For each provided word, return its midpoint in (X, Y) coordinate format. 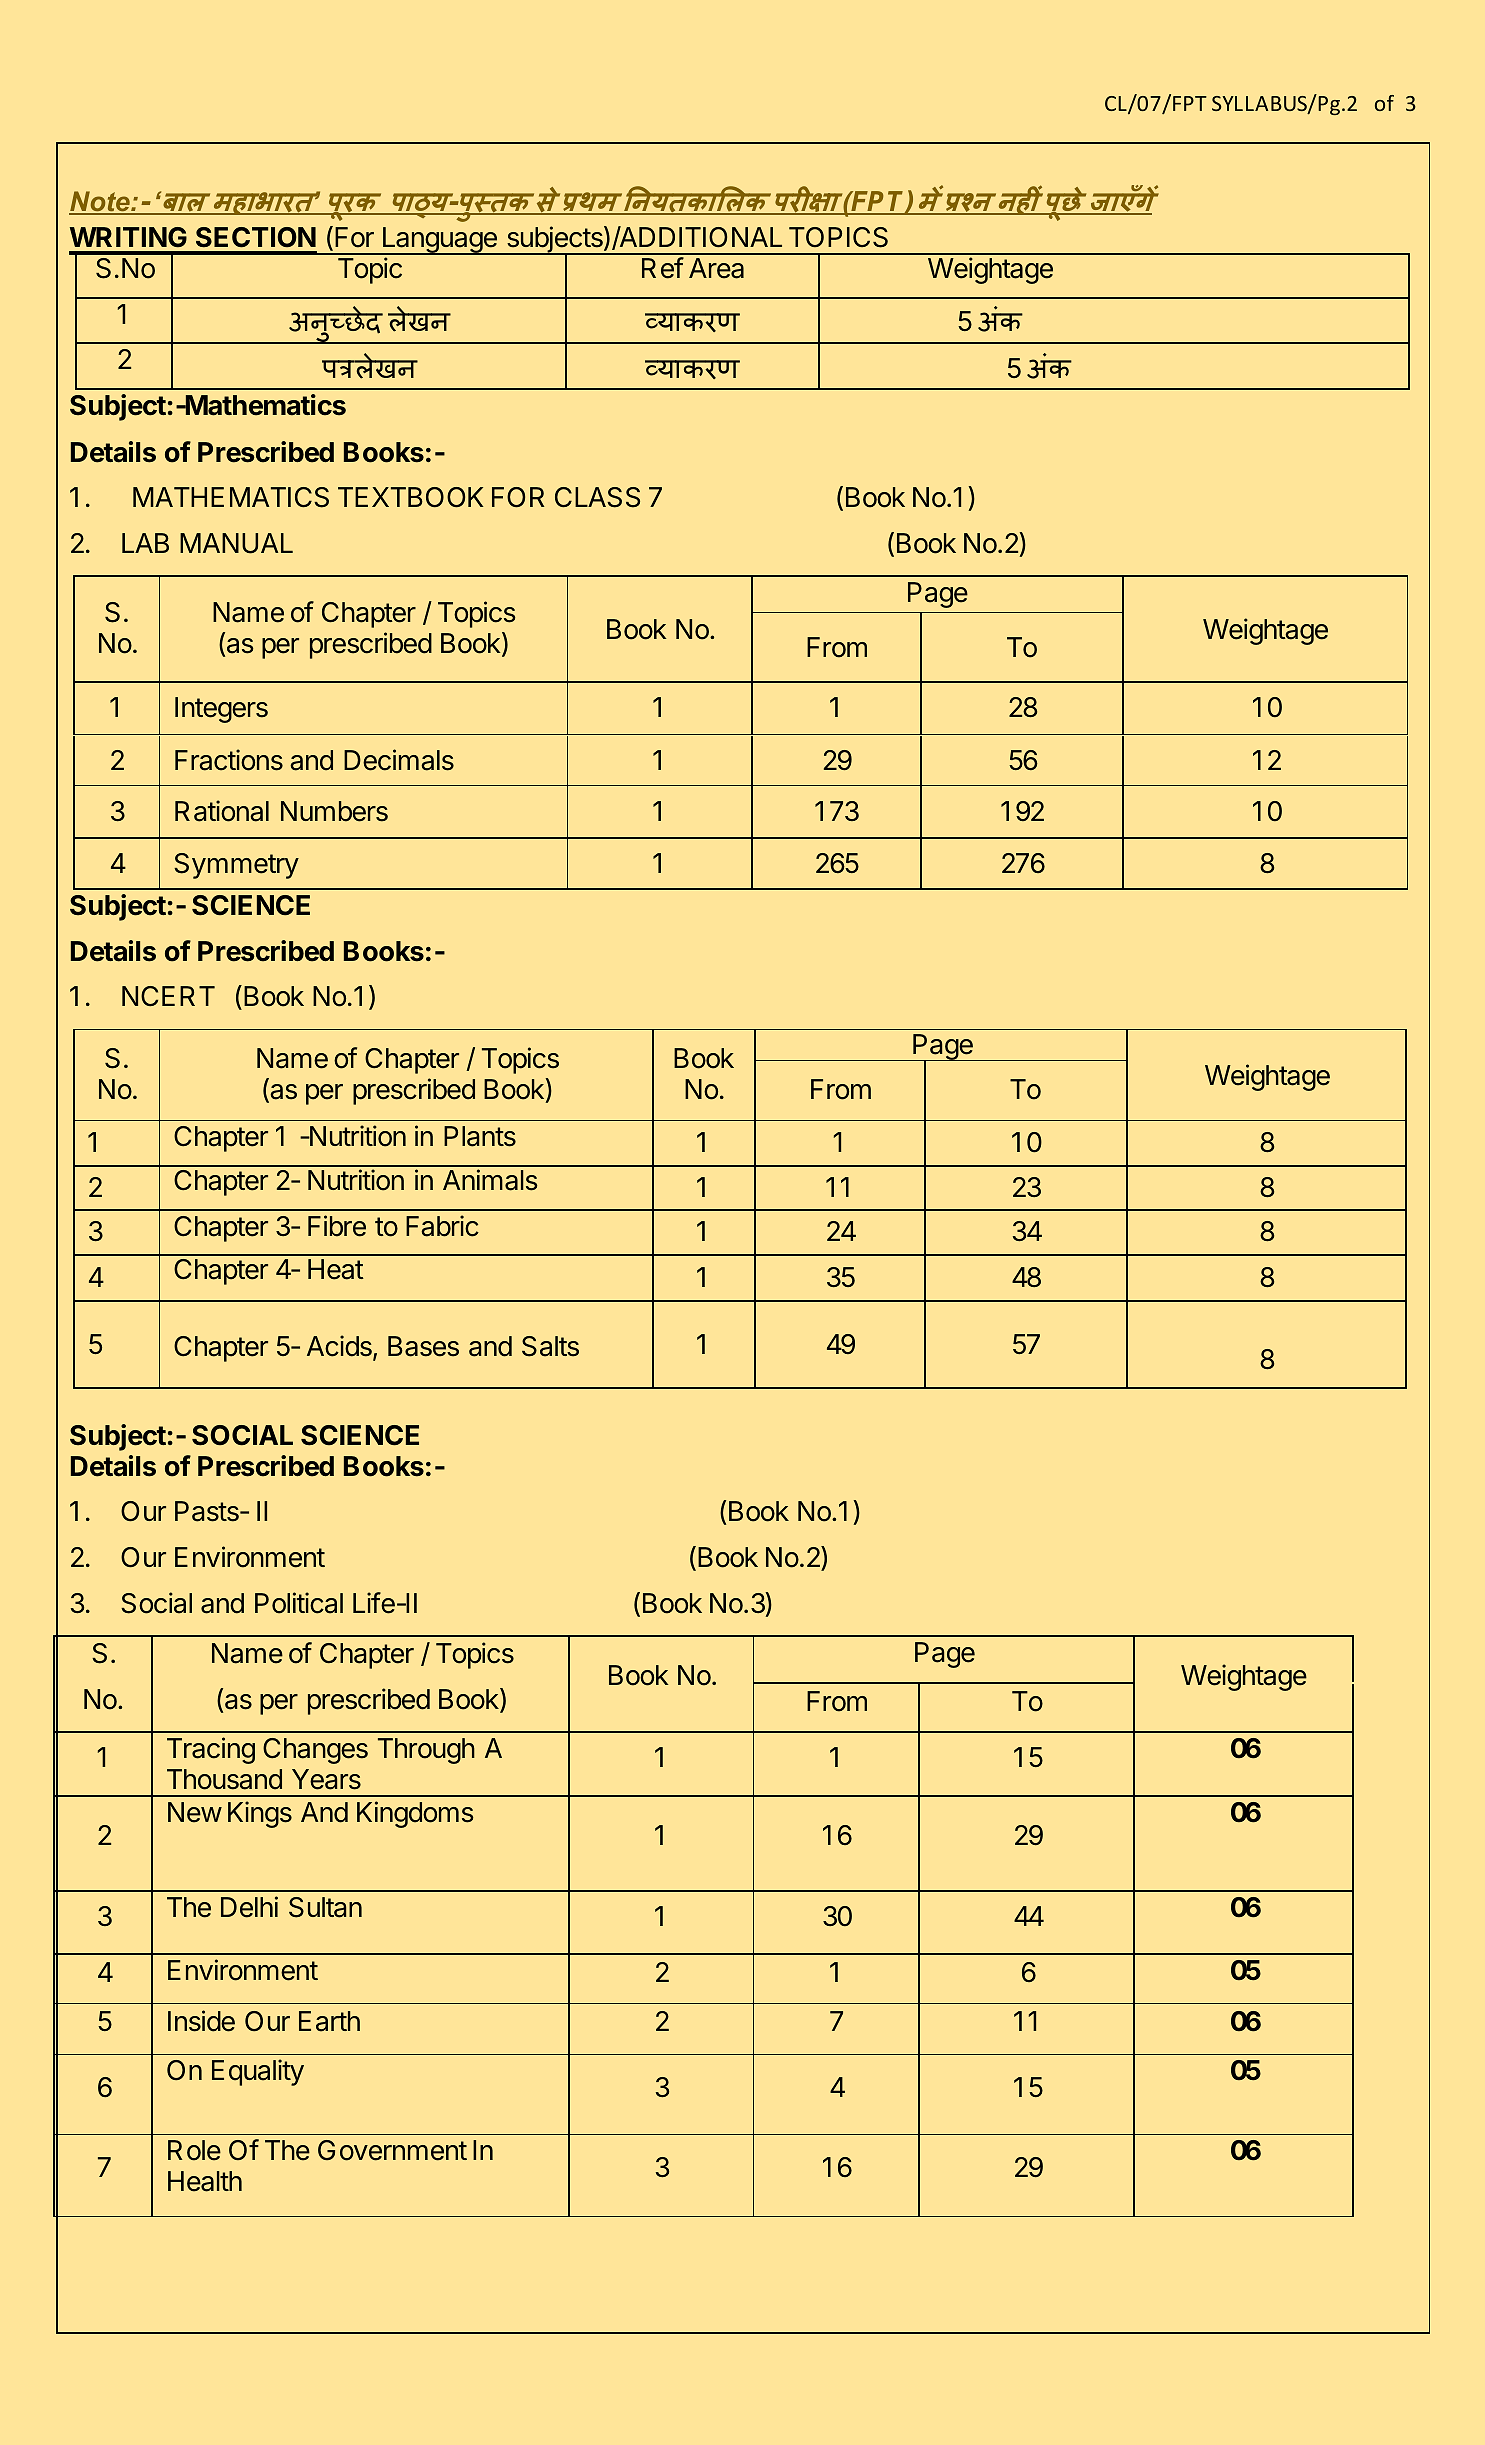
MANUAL (236, 543)
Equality (258, 2072)
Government (392, 2150)
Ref (663, 268)
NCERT (168, 996)
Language (439, 241)
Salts (550, 1346)
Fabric (442, 1226)
